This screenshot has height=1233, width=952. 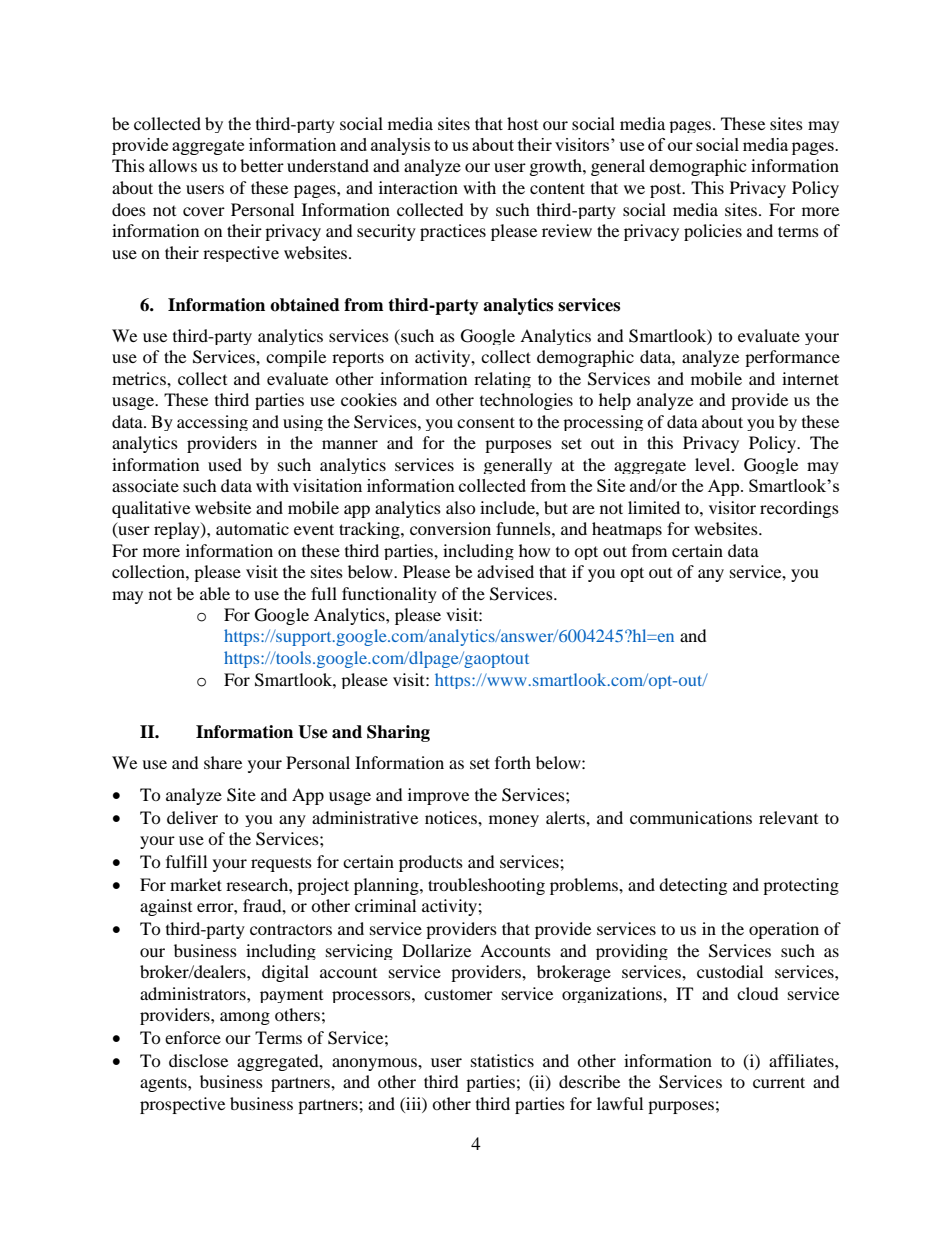 What do you see at coordinates (505, 571) in the screenshot?
I see `advised` at bounding box center [505, 571].
